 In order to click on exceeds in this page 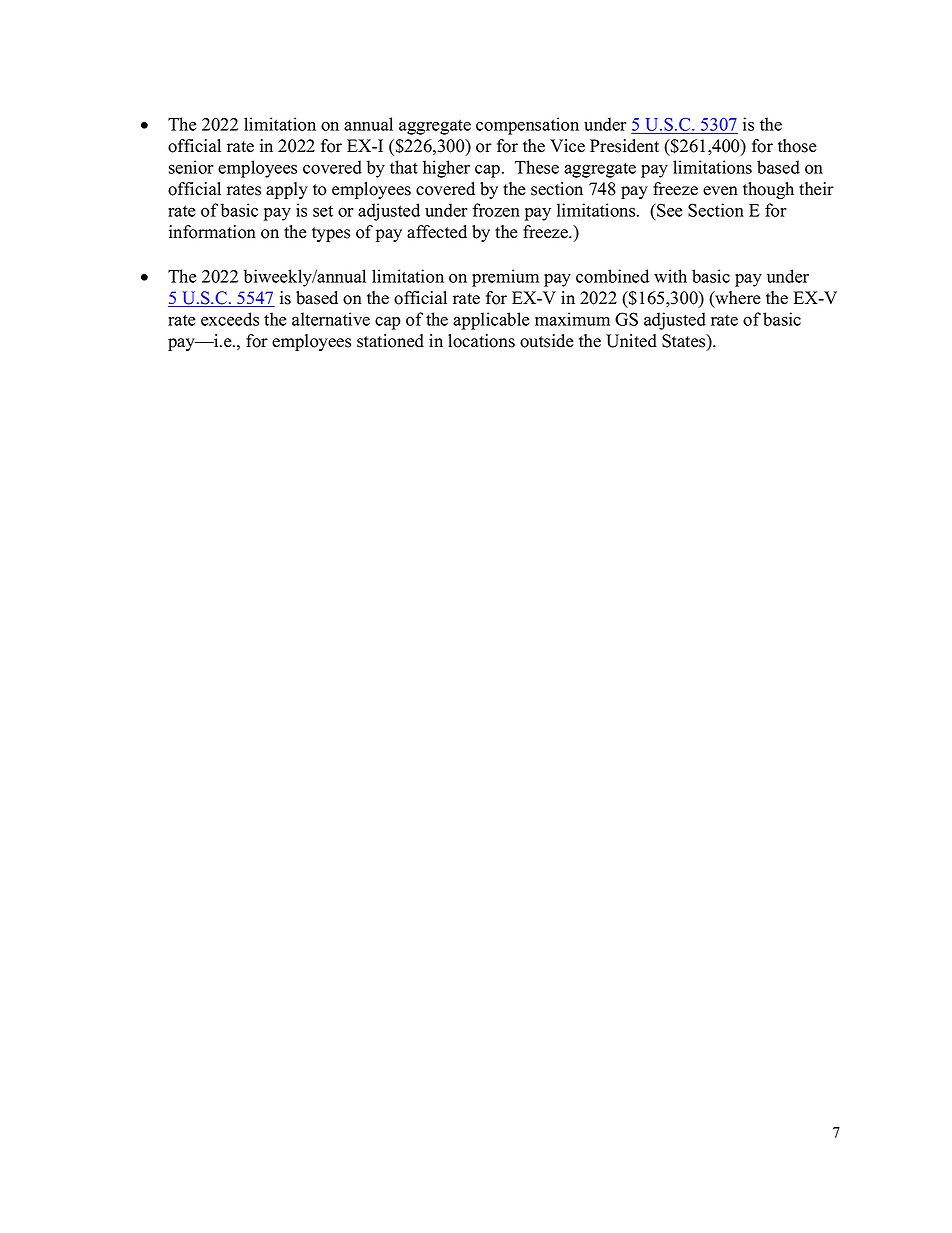, I will do `click(230, 319)`.
